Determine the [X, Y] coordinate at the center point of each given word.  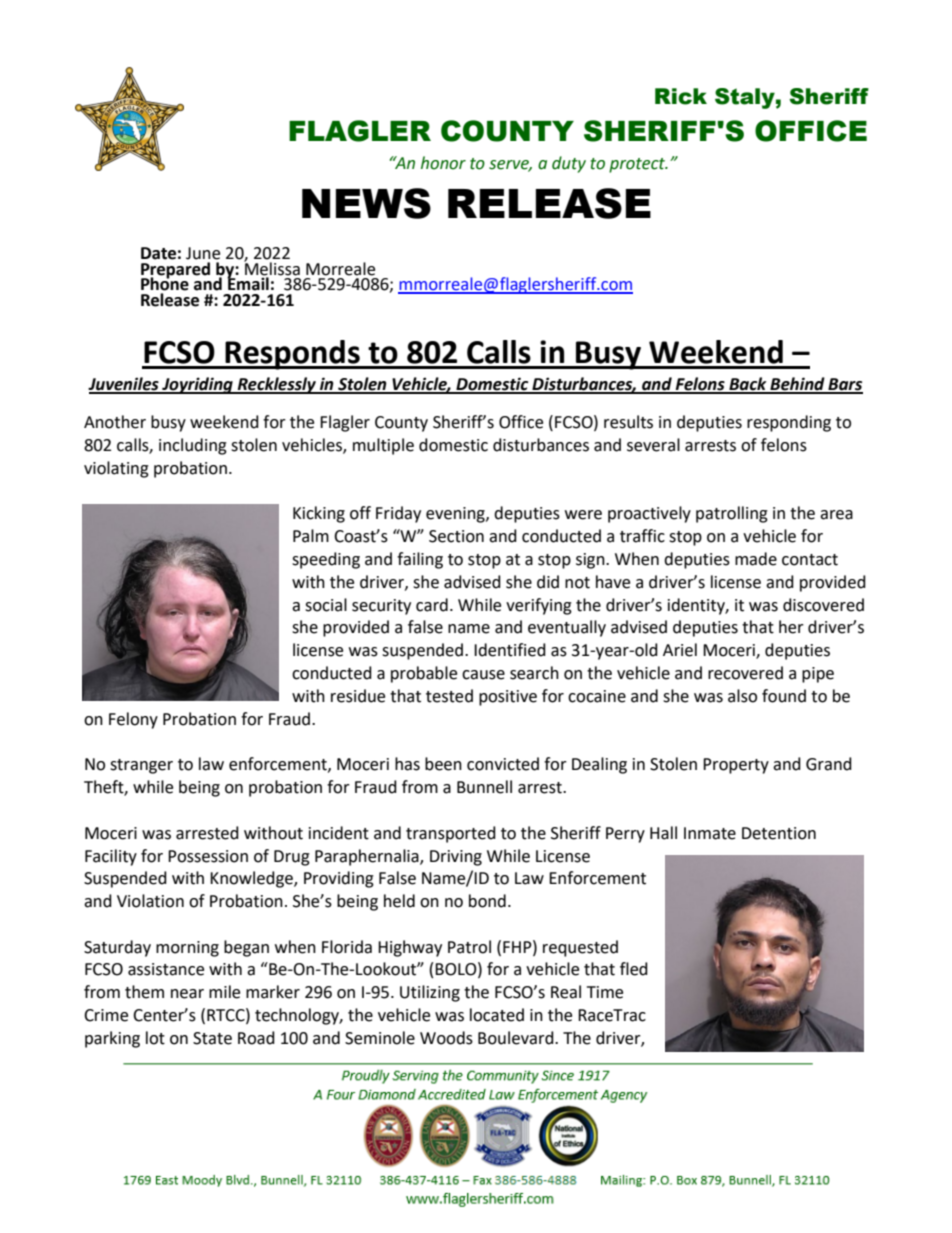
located [497, 1015]
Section [456, 536]
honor [443, 163]
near [187, 994]
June [203, 253]
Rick [681, 96]
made [756, 559]
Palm [311, 536]
